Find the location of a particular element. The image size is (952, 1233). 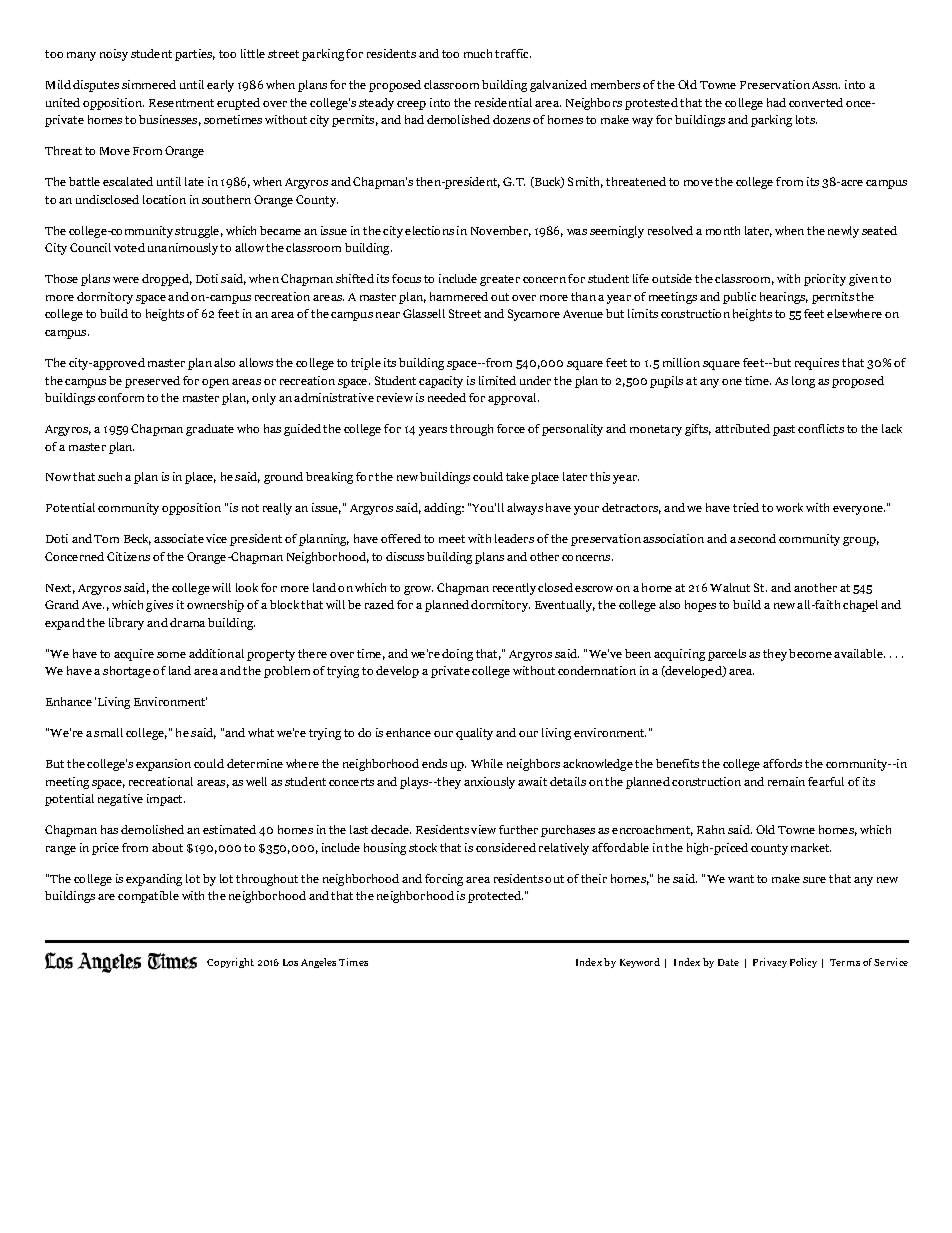

doing is located at coordinates (457, 655).
